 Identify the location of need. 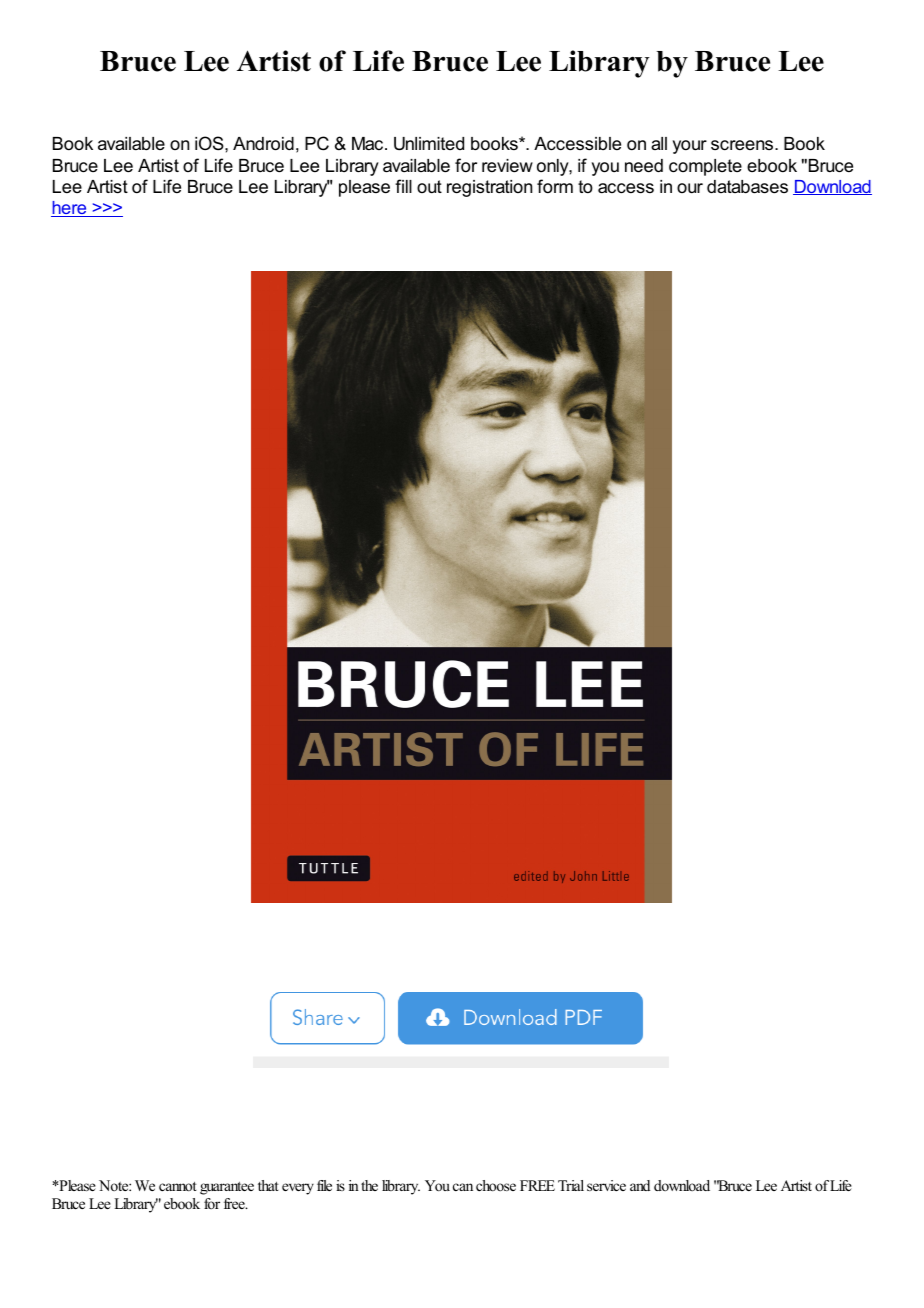
(644, 166).
